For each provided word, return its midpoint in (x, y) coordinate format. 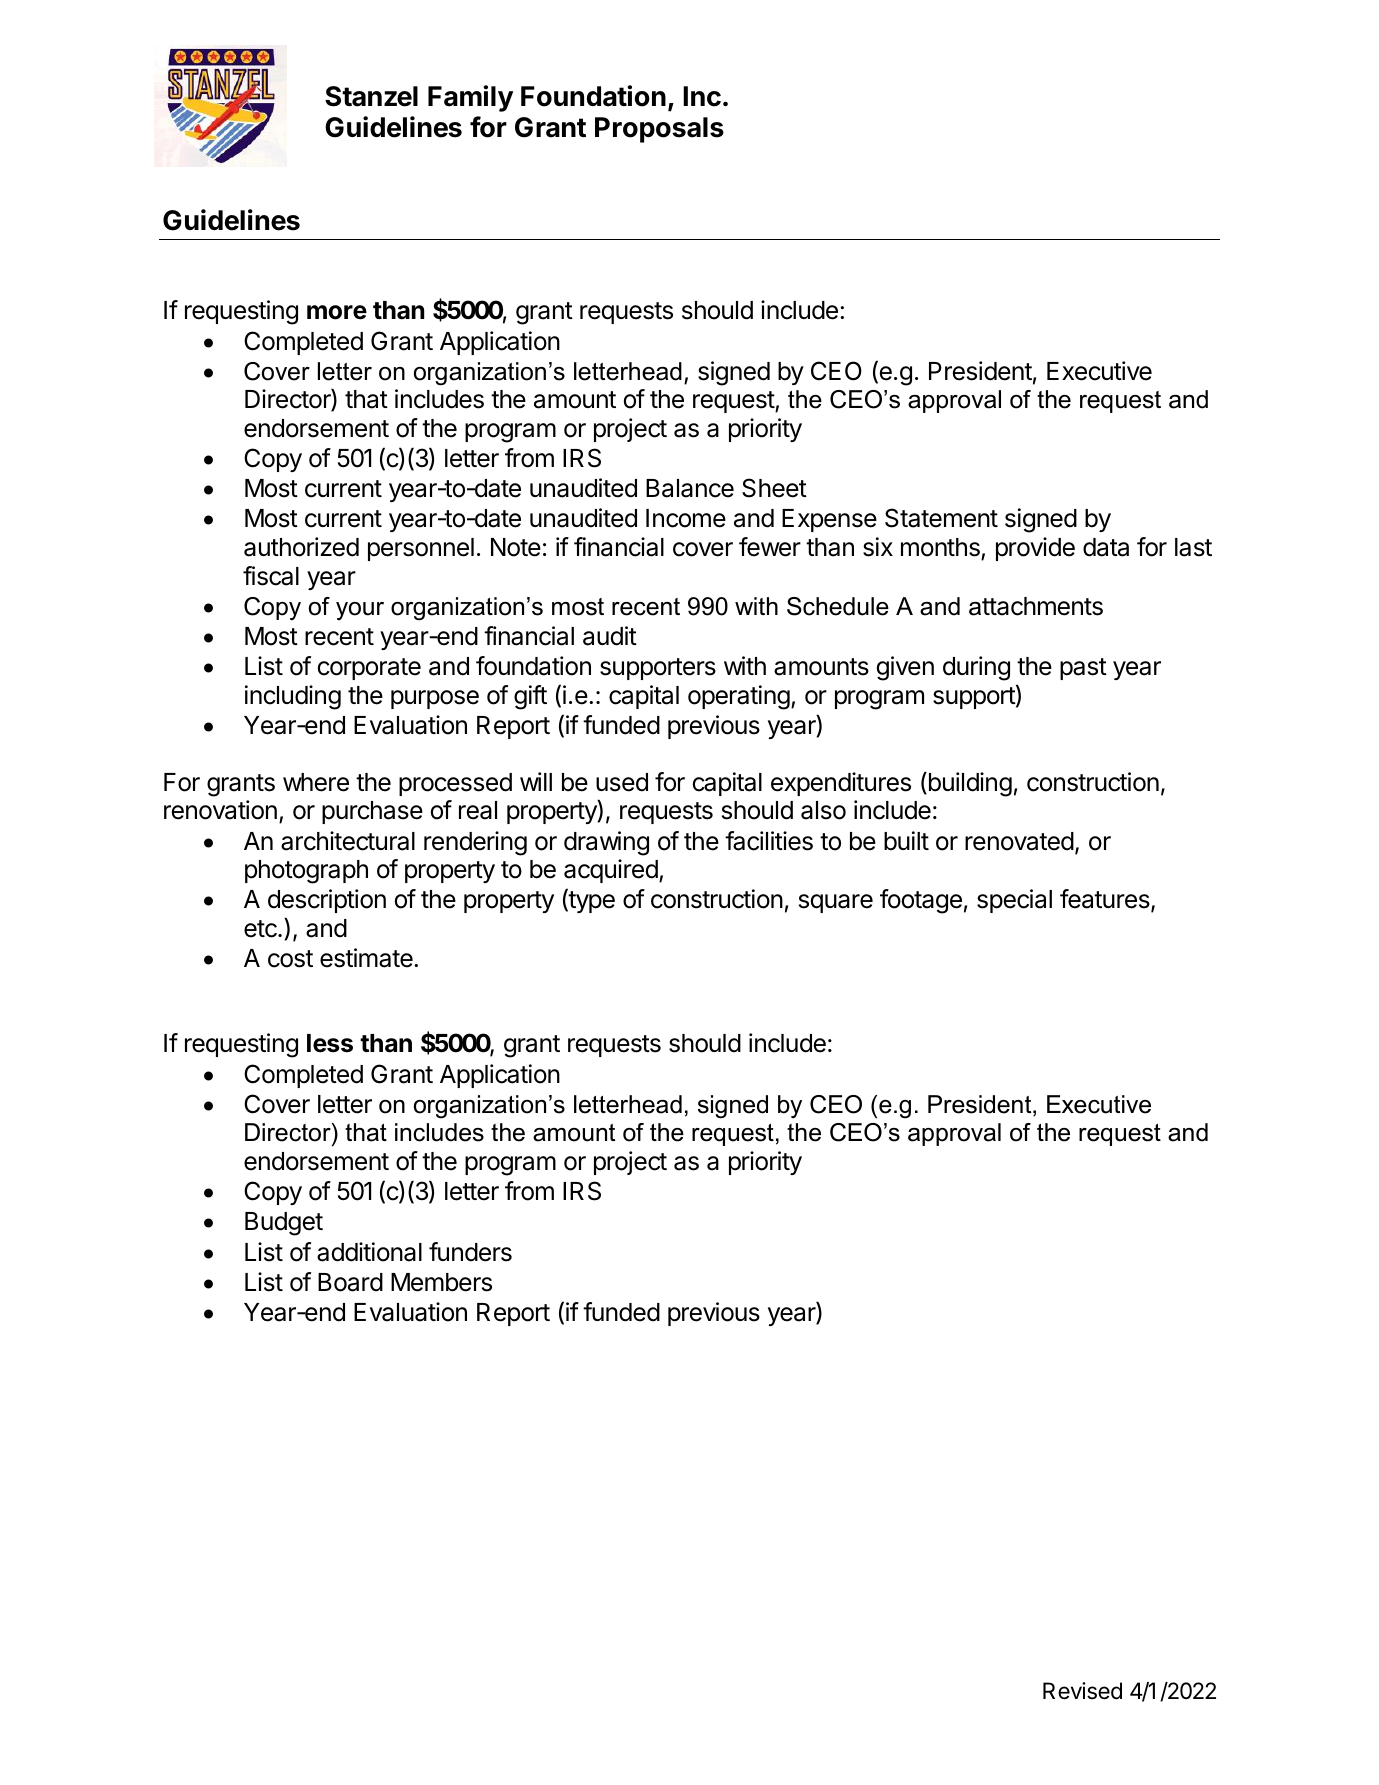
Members (441, 1282)
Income (686, 518)
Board (350, 1282)
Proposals (659, 130)
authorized (301, 547)
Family (470, 98)
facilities (769, 841)
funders (470, 1252)
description (327, 901)
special (1014, 901)
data (1106, 547)
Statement (941, 518)
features (1106, 900)
